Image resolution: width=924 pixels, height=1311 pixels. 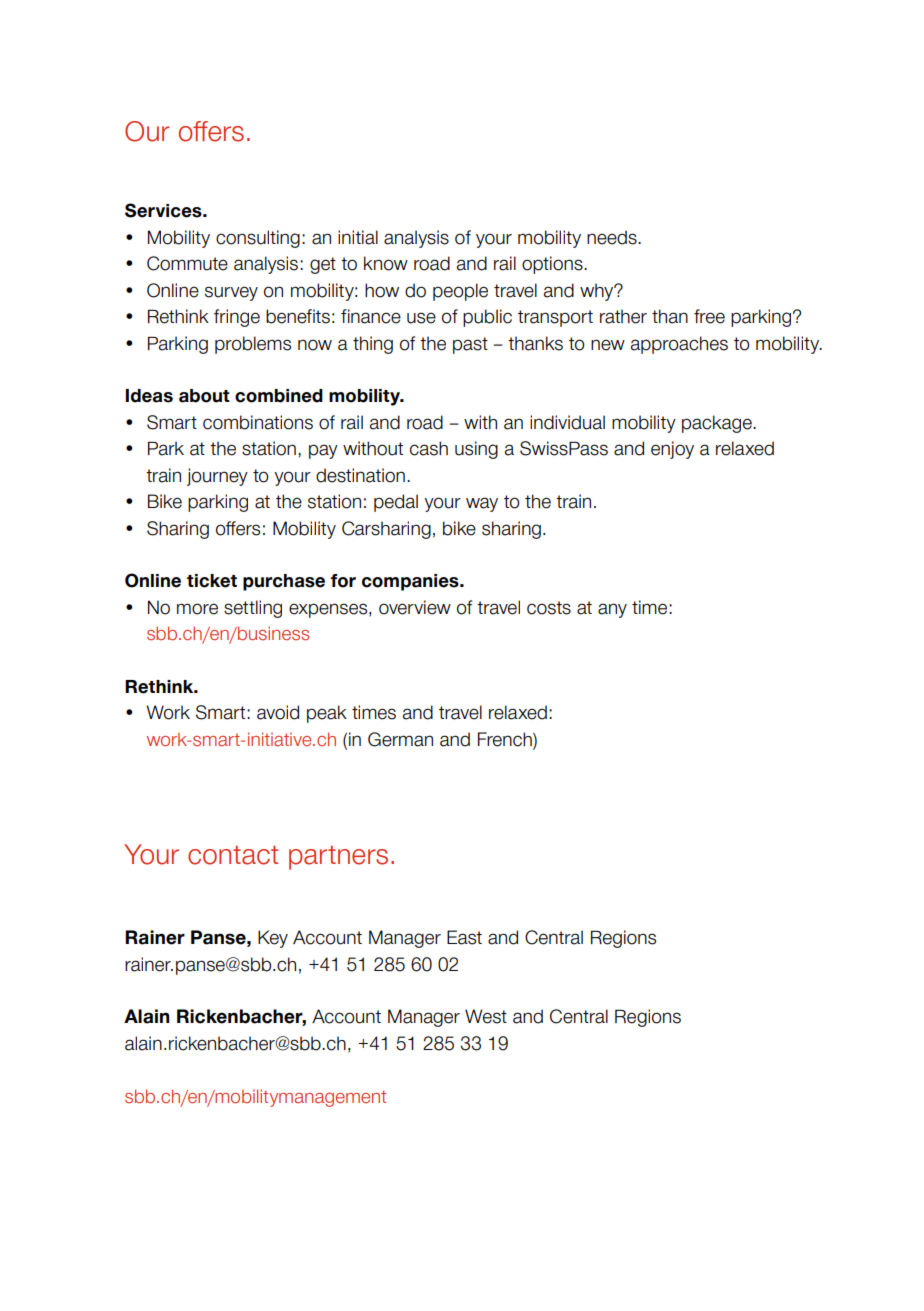 I want to click on Key, so click(x=273, y=939).
